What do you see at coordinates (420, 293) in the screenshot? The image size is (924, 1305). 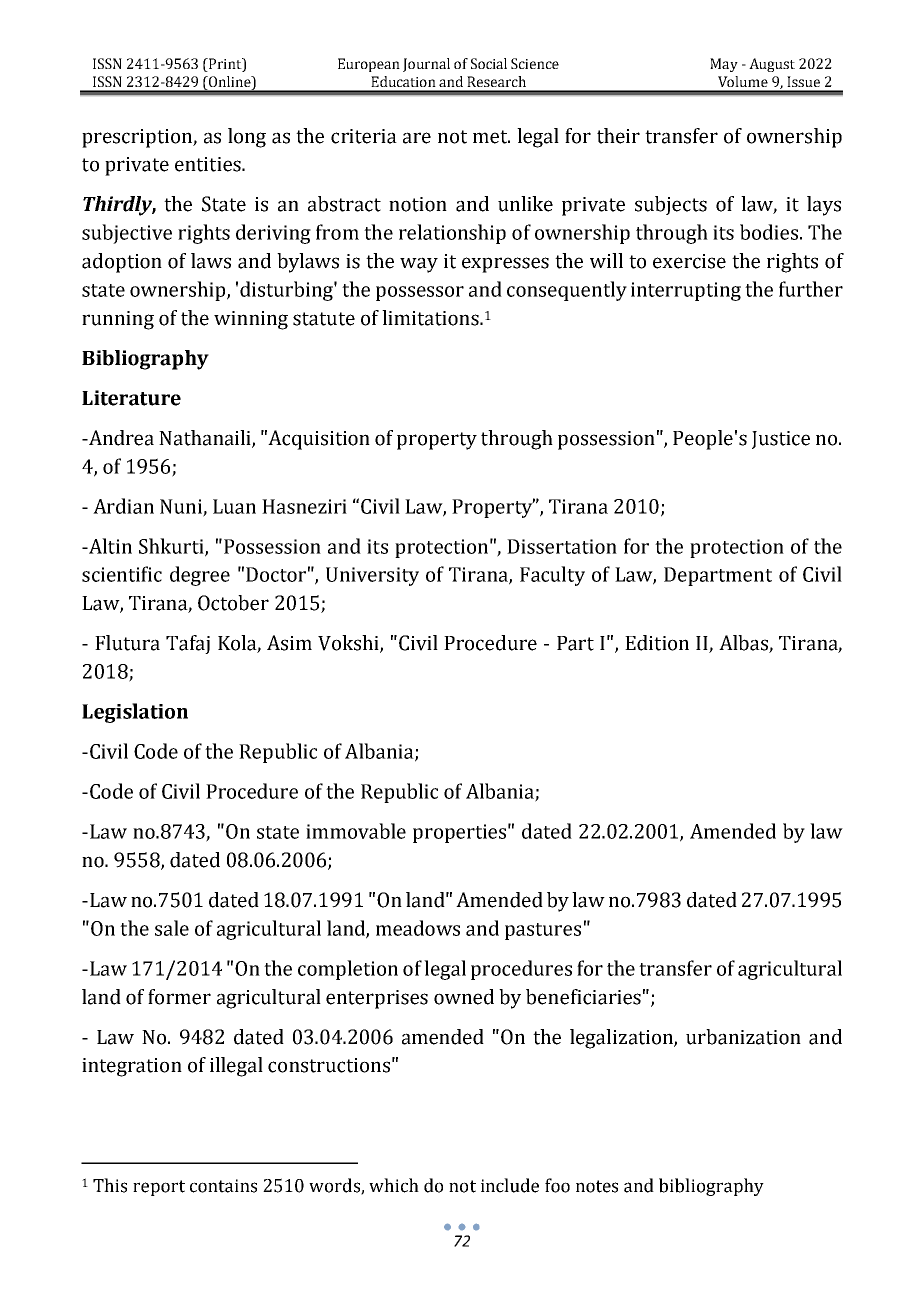 I see `possessor` at bounding box center [420, 293].
